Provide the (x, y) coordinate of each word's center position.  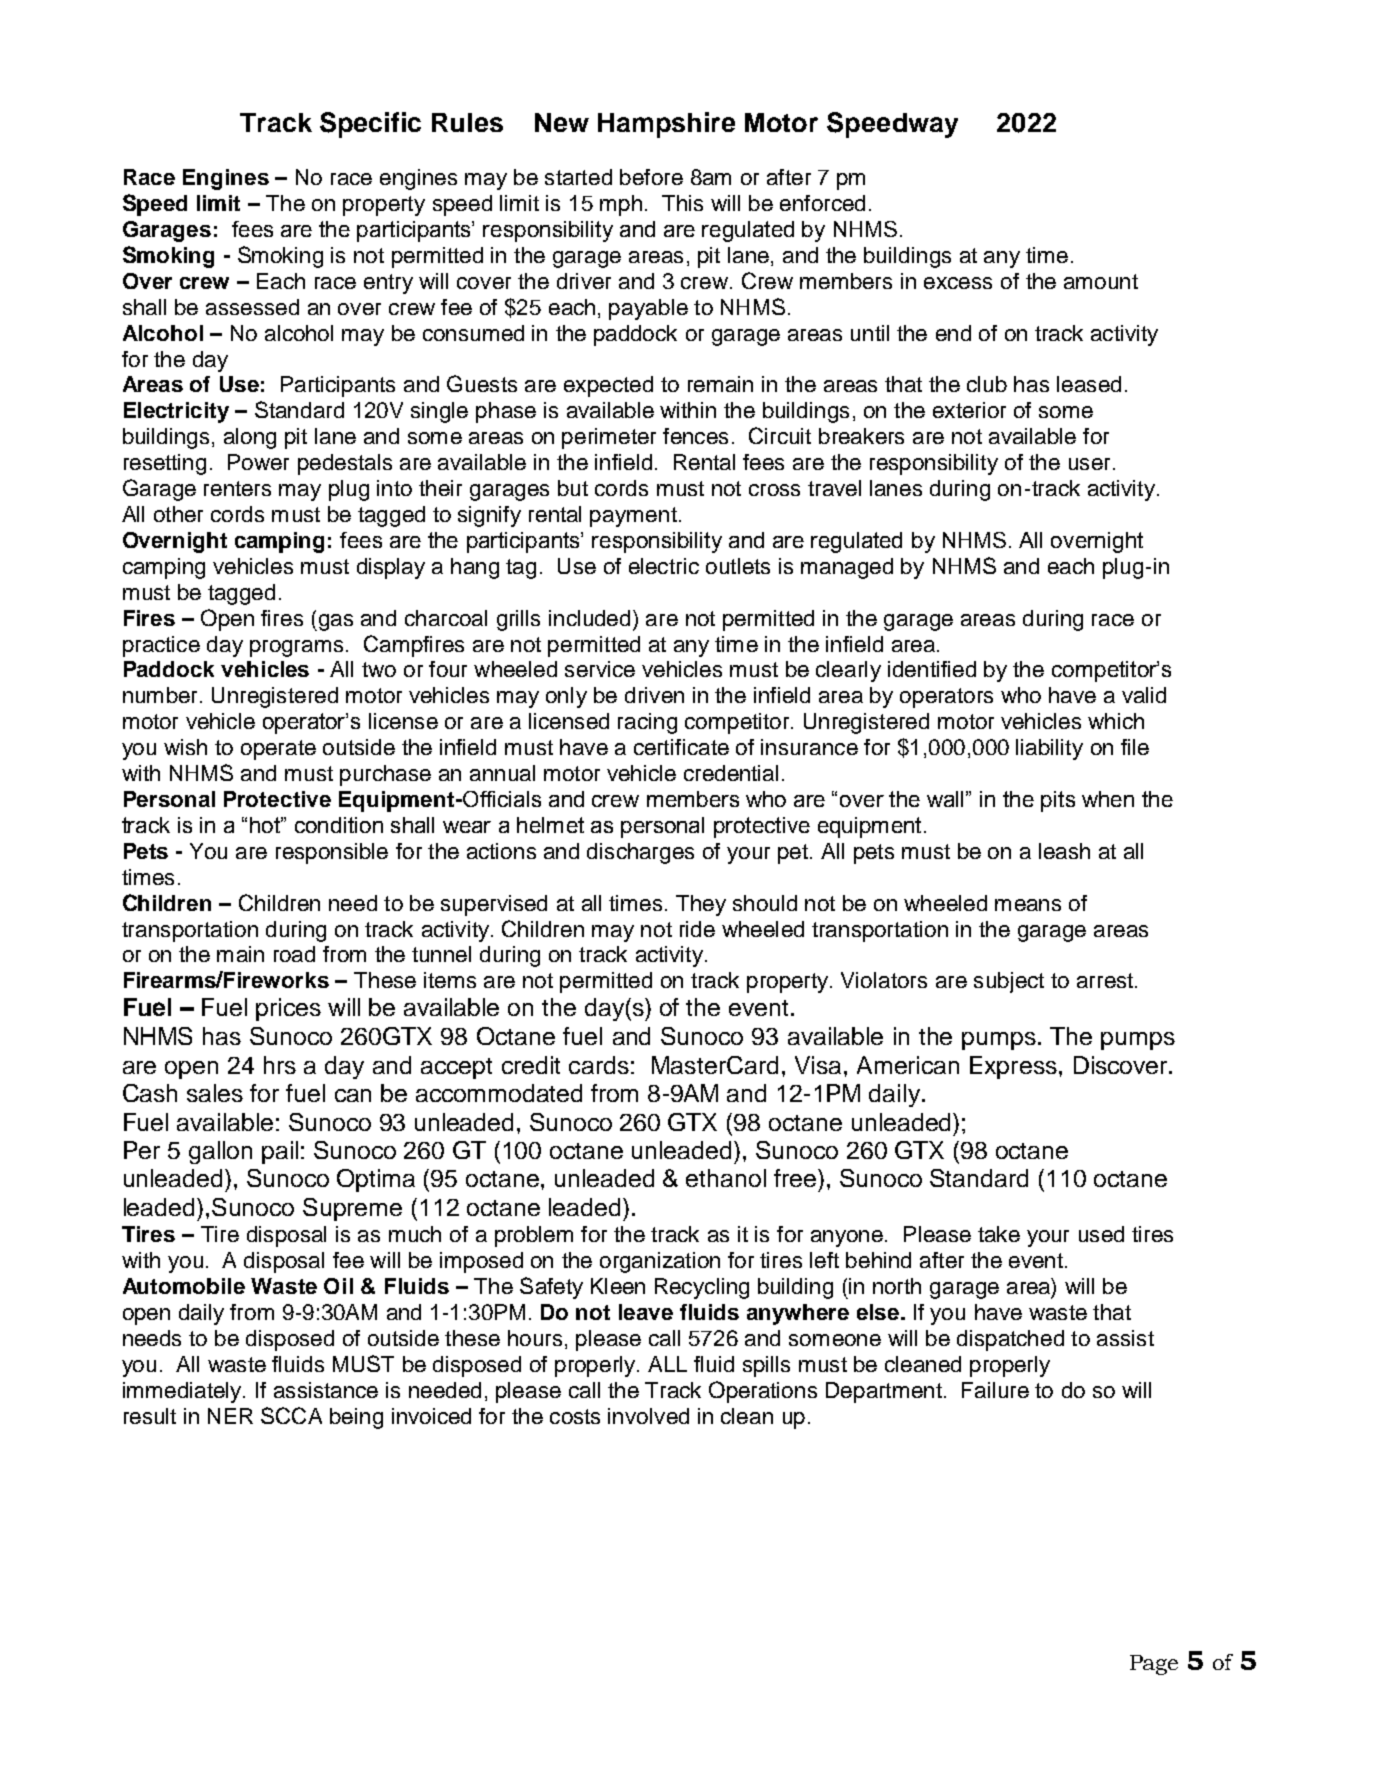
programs (296, 648)
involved (648, 1416)
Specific (370, 125)
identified (932, 669)
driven (654, 695)
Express (1013, 1067)
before (651, 177)
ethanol (726, 1178)
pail (280, 1152)
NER (230, 1416)
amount (1101, 281)
